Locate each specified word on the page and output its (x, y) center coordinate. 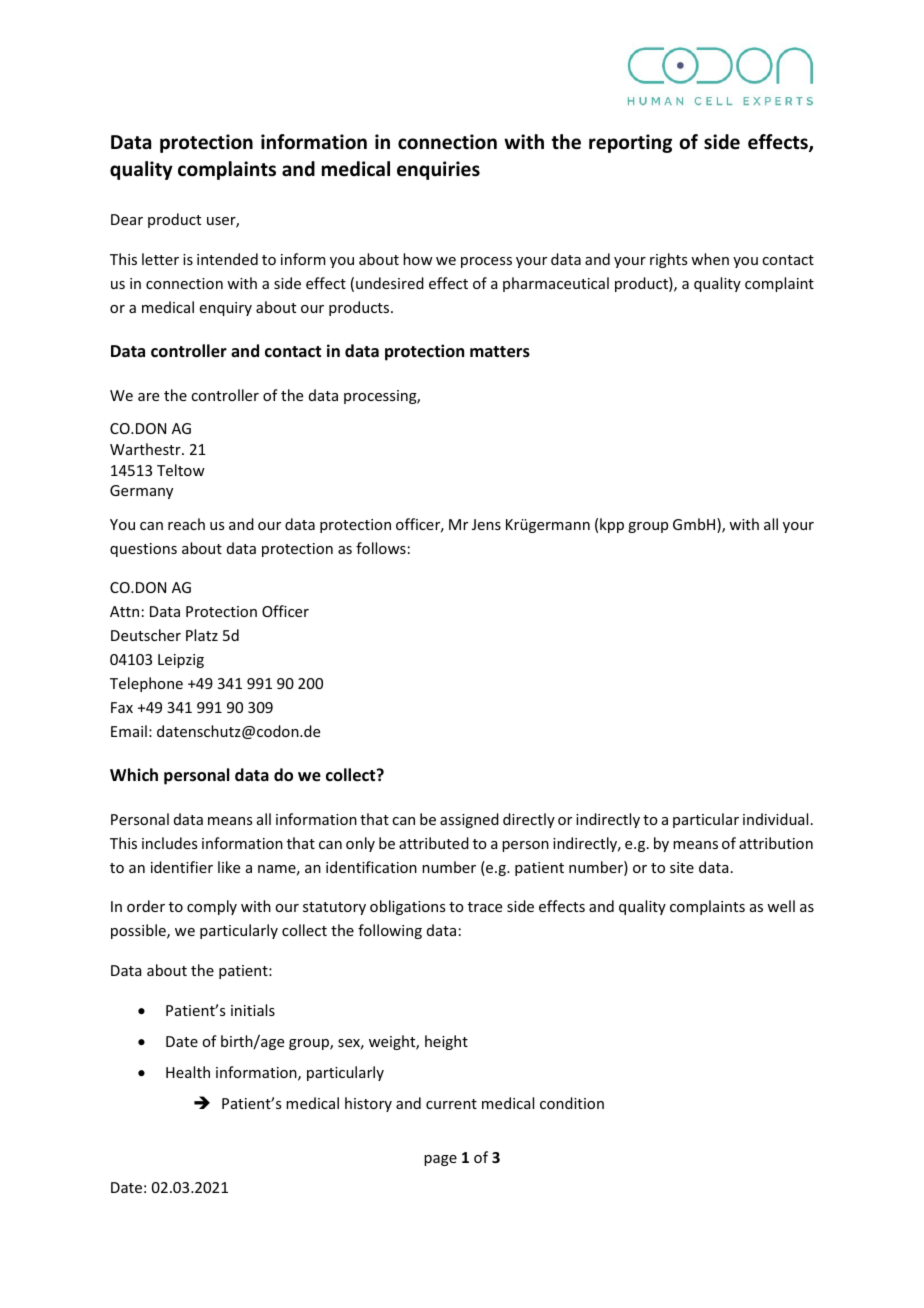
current (451, 1104)
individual (775, 819)
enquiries (438, 170)
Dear (127, 219)
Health (188, 1072)
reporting (630, 143)
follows (381, 548)
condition (572, 1103)
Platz (202, 635)
